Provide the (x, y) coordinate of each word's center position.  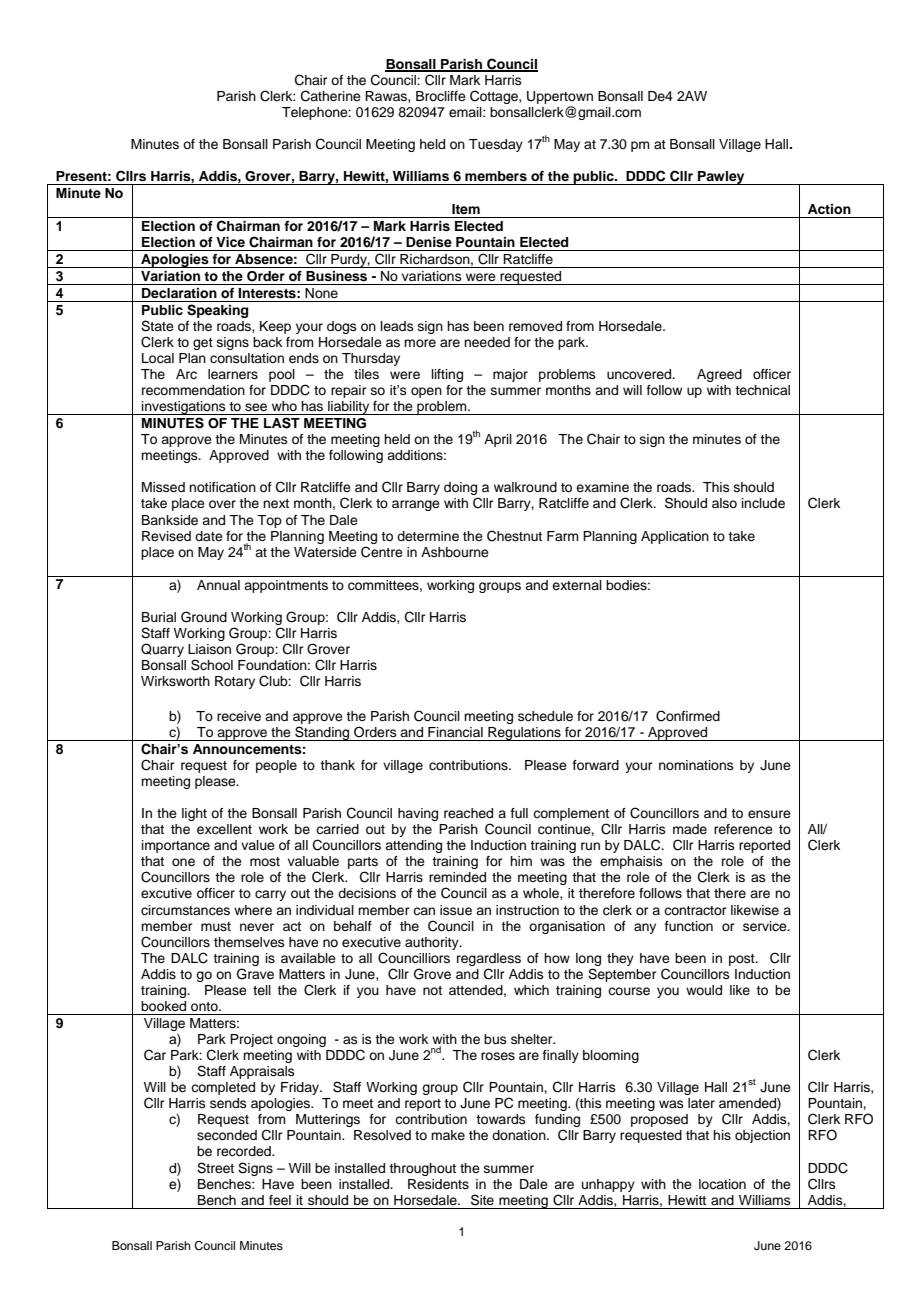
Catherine (331, 96)
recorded (245, 1151)
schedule (545, 716)
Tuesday (496, 145)
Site (482, 1200)
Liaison (209, 649)
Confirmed (688, 716)
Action (829, 209)
